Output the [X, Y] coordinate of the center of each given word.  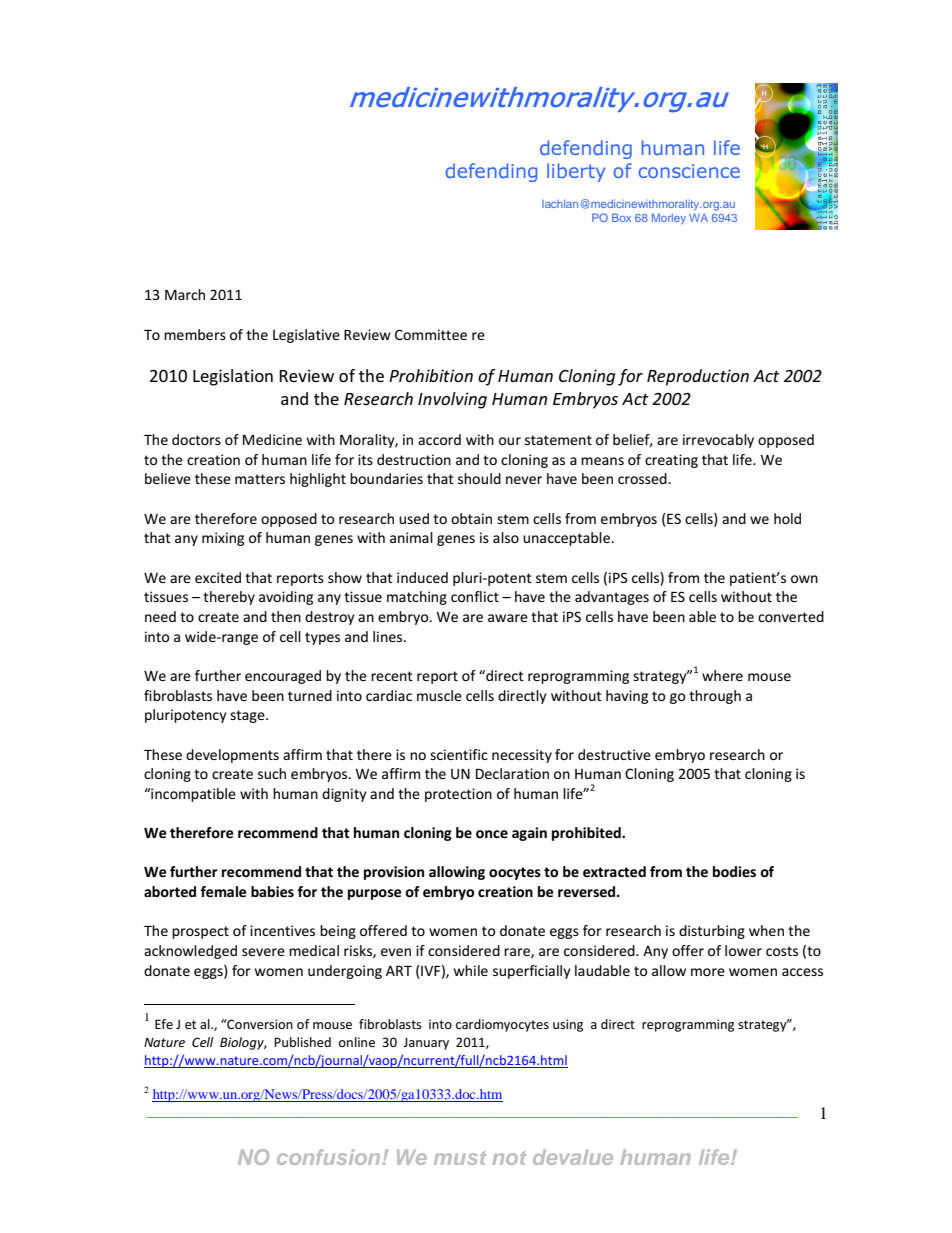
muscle [439, 695]
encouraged [283, 677]
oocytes [515, 873]
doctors [196, 439]
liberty [576, 172]
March [185, 294]
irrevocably [718, 441]
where [722, 675]
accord [439, 439]
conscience [689, 171]
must [460, 1158]
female [223, 891]
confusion [330, 1157]
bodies [734, 871]
